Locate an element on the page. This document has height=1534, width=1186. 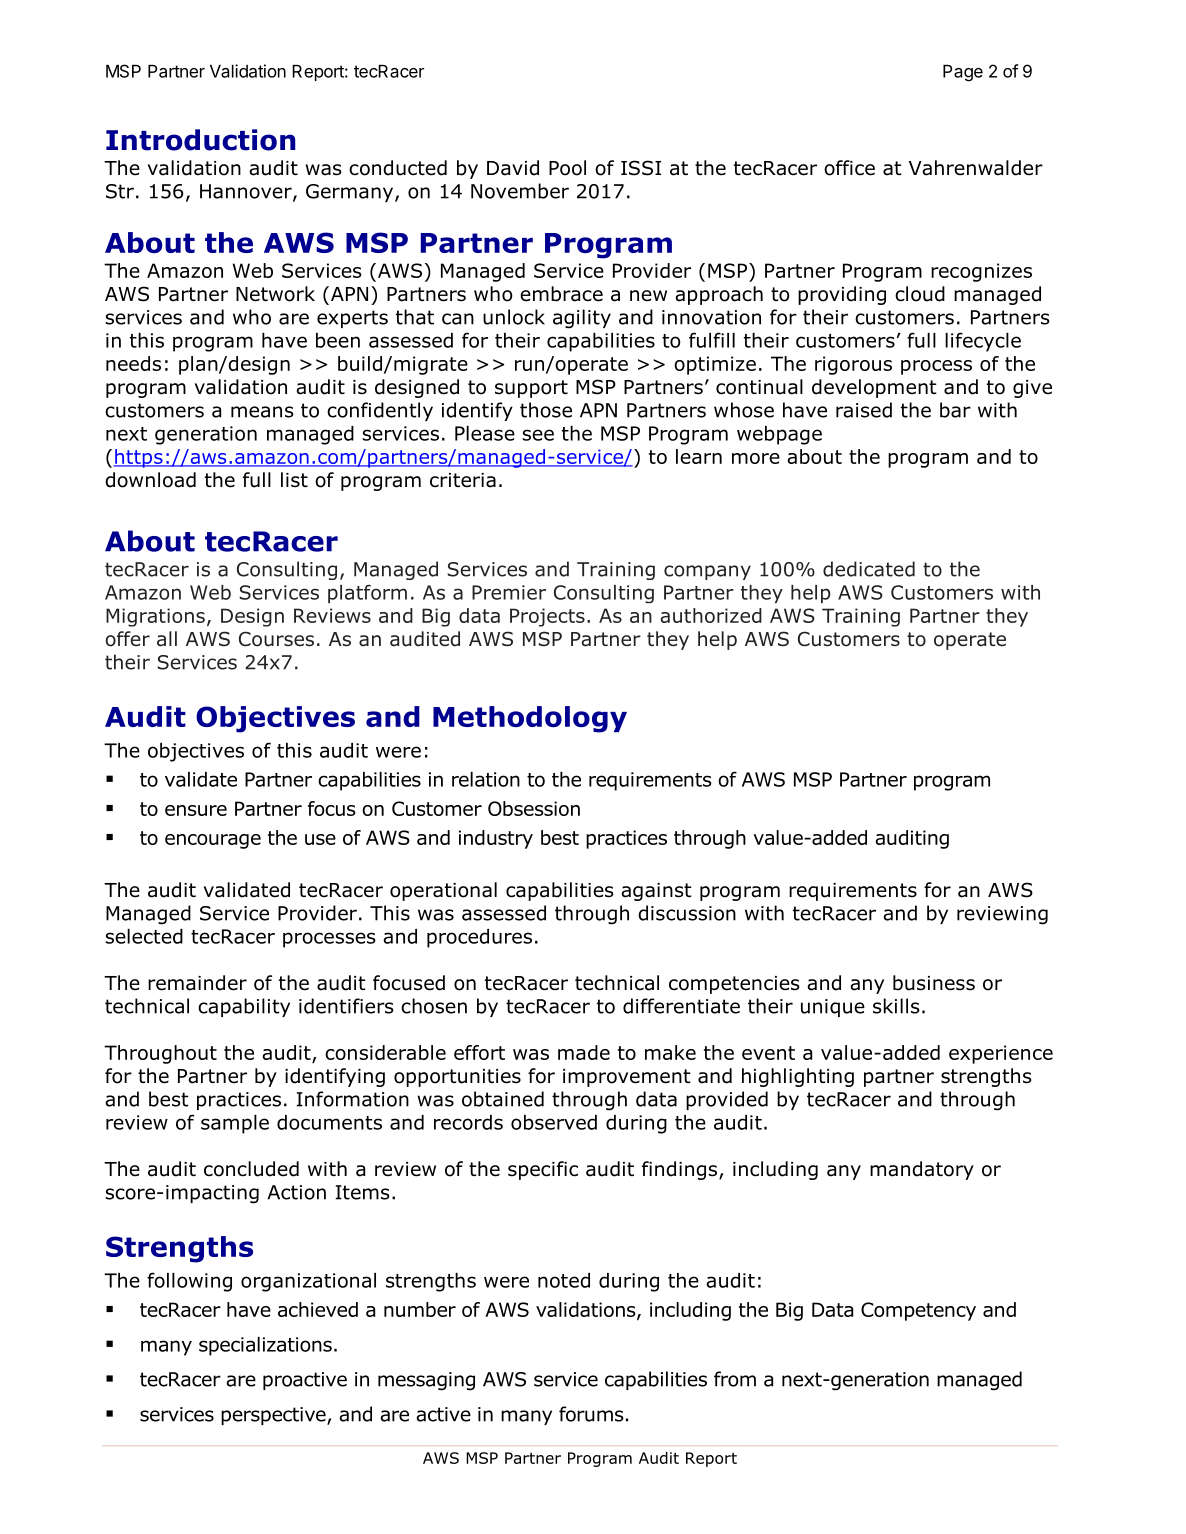
Courses is located at coordinates (276, 639).
